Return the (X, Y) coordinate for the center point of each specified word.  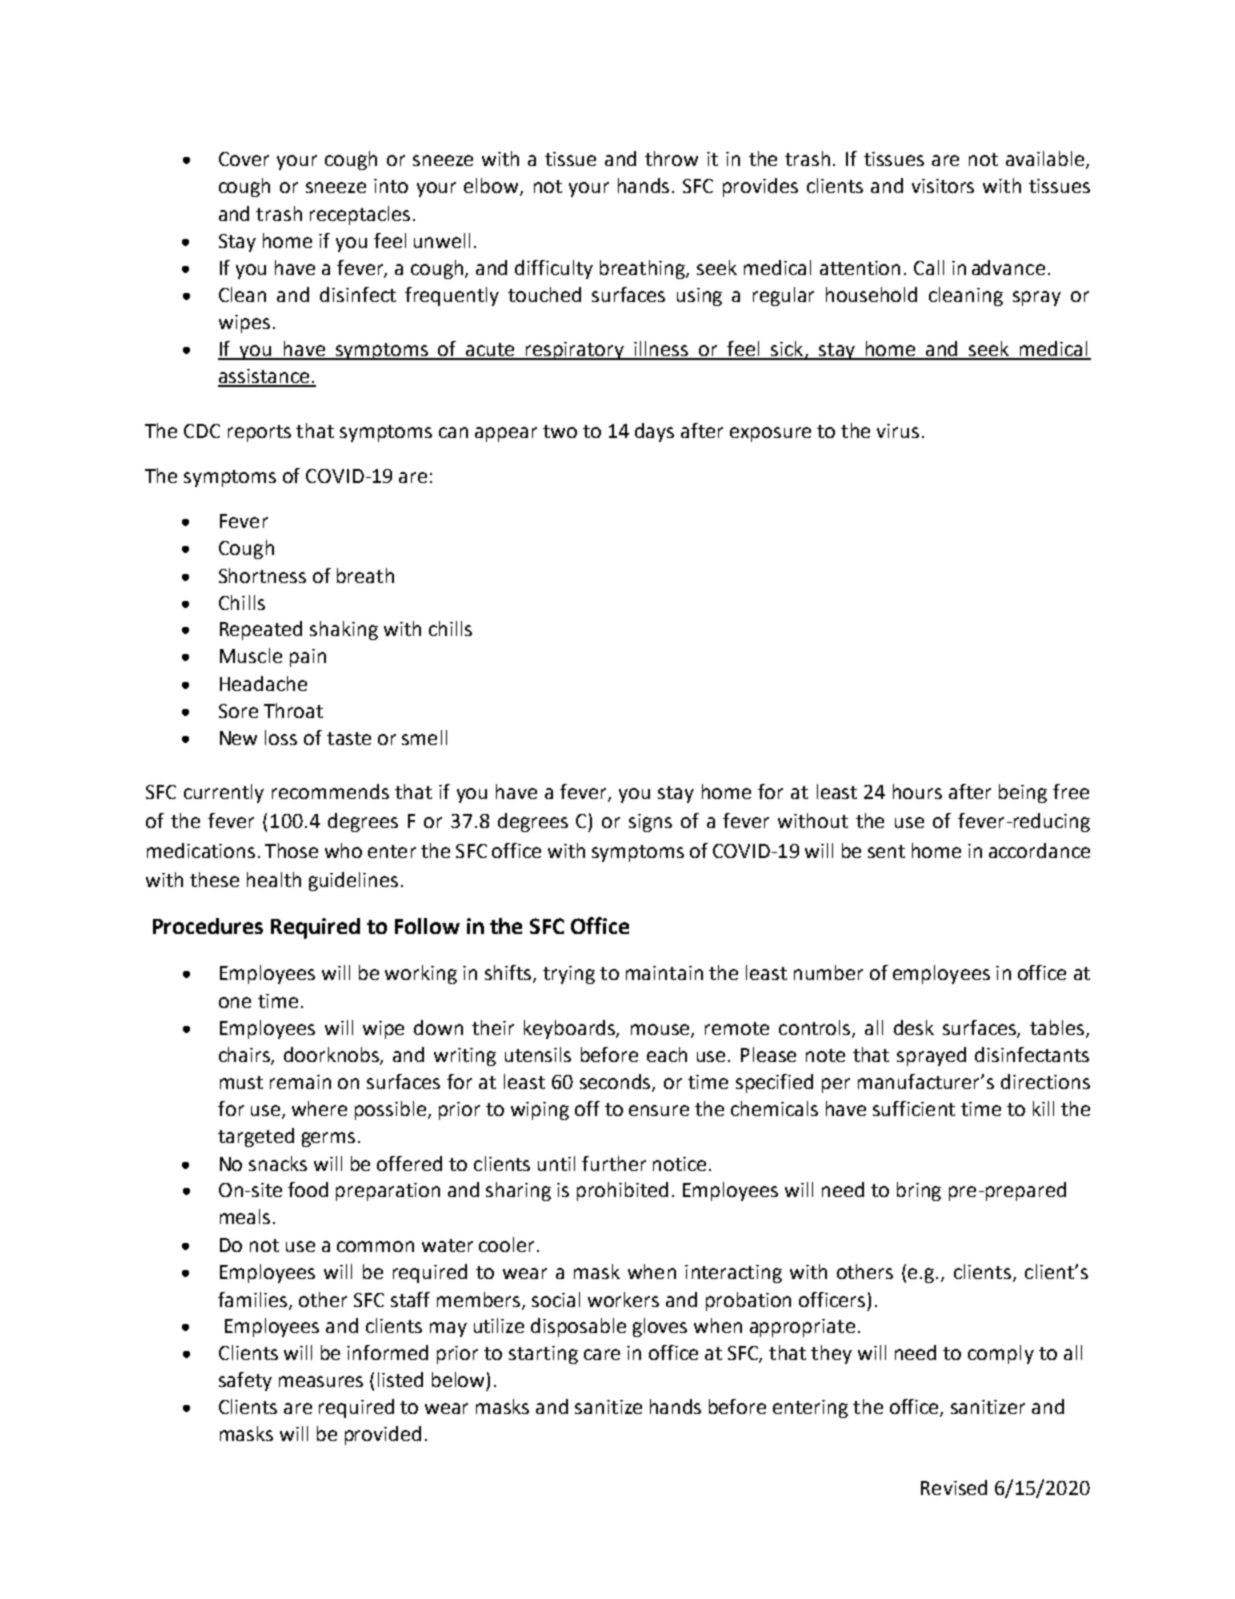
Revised (954, 1487)
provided (383, 1435)
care (602, 1354)
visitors (943, 186)
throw (671, 158)
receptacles (360, 215)
